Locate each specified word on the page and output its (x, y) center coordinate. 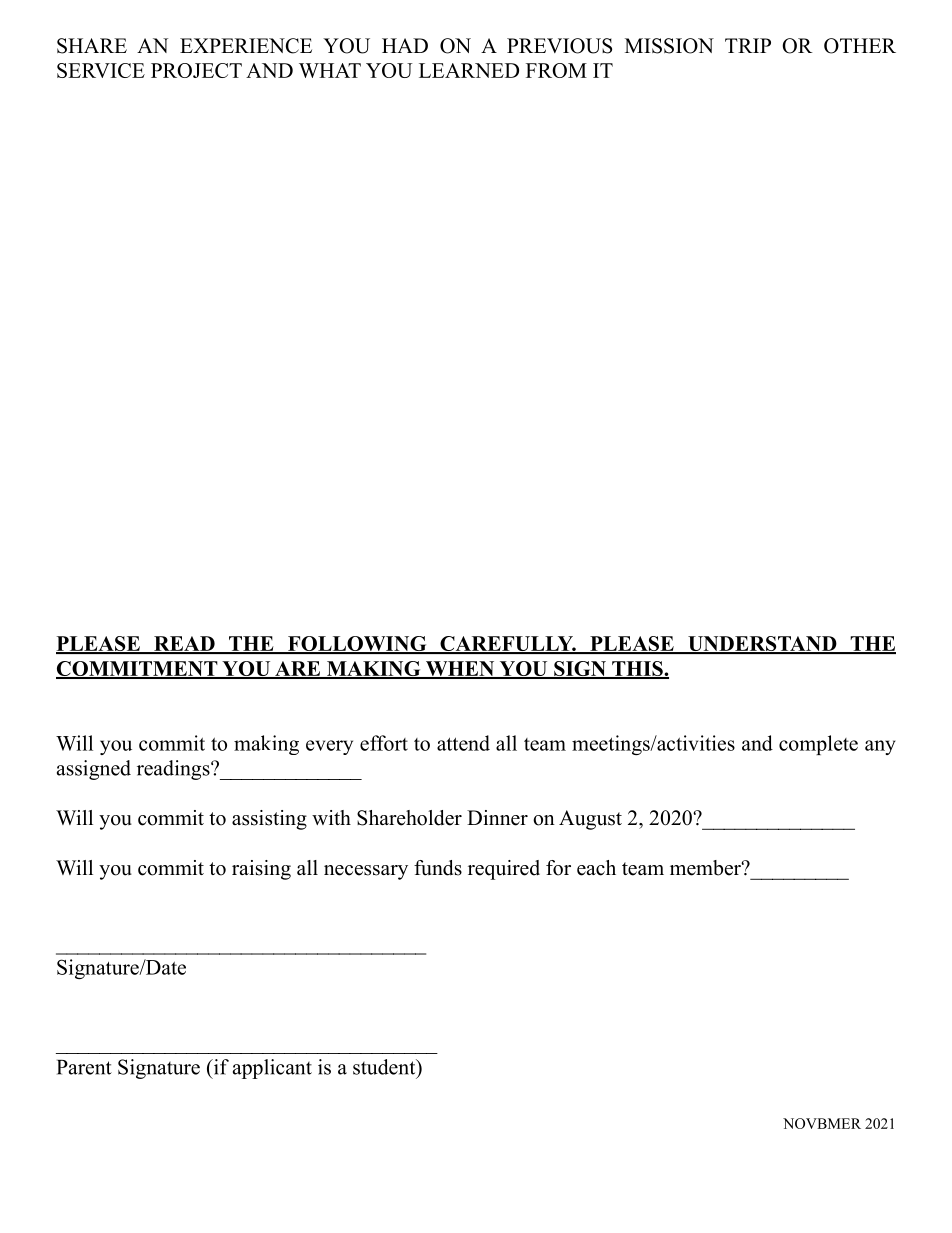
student (385, 1067)
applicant (272, 1069)
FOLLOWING (357, 645)
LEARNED (469, 70)
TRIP (748, 45)
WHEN (460, 669)
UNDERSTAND (762, 645)
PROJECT (196, 70)
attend (463, 743)
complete (818, 745)
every (329, 747)
